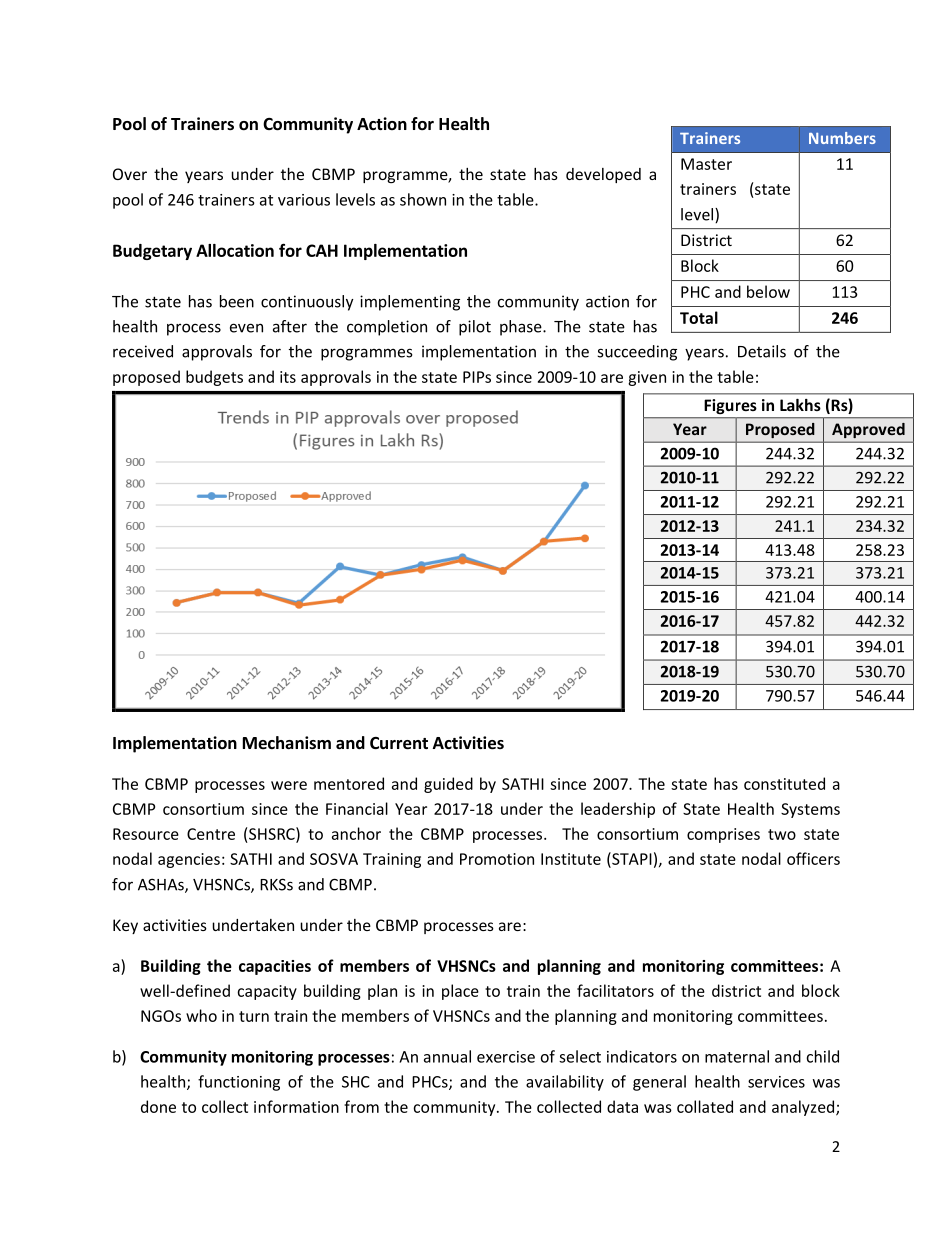 This image has height=1233, width=952. I want to click on services, so click(776, 1082).
